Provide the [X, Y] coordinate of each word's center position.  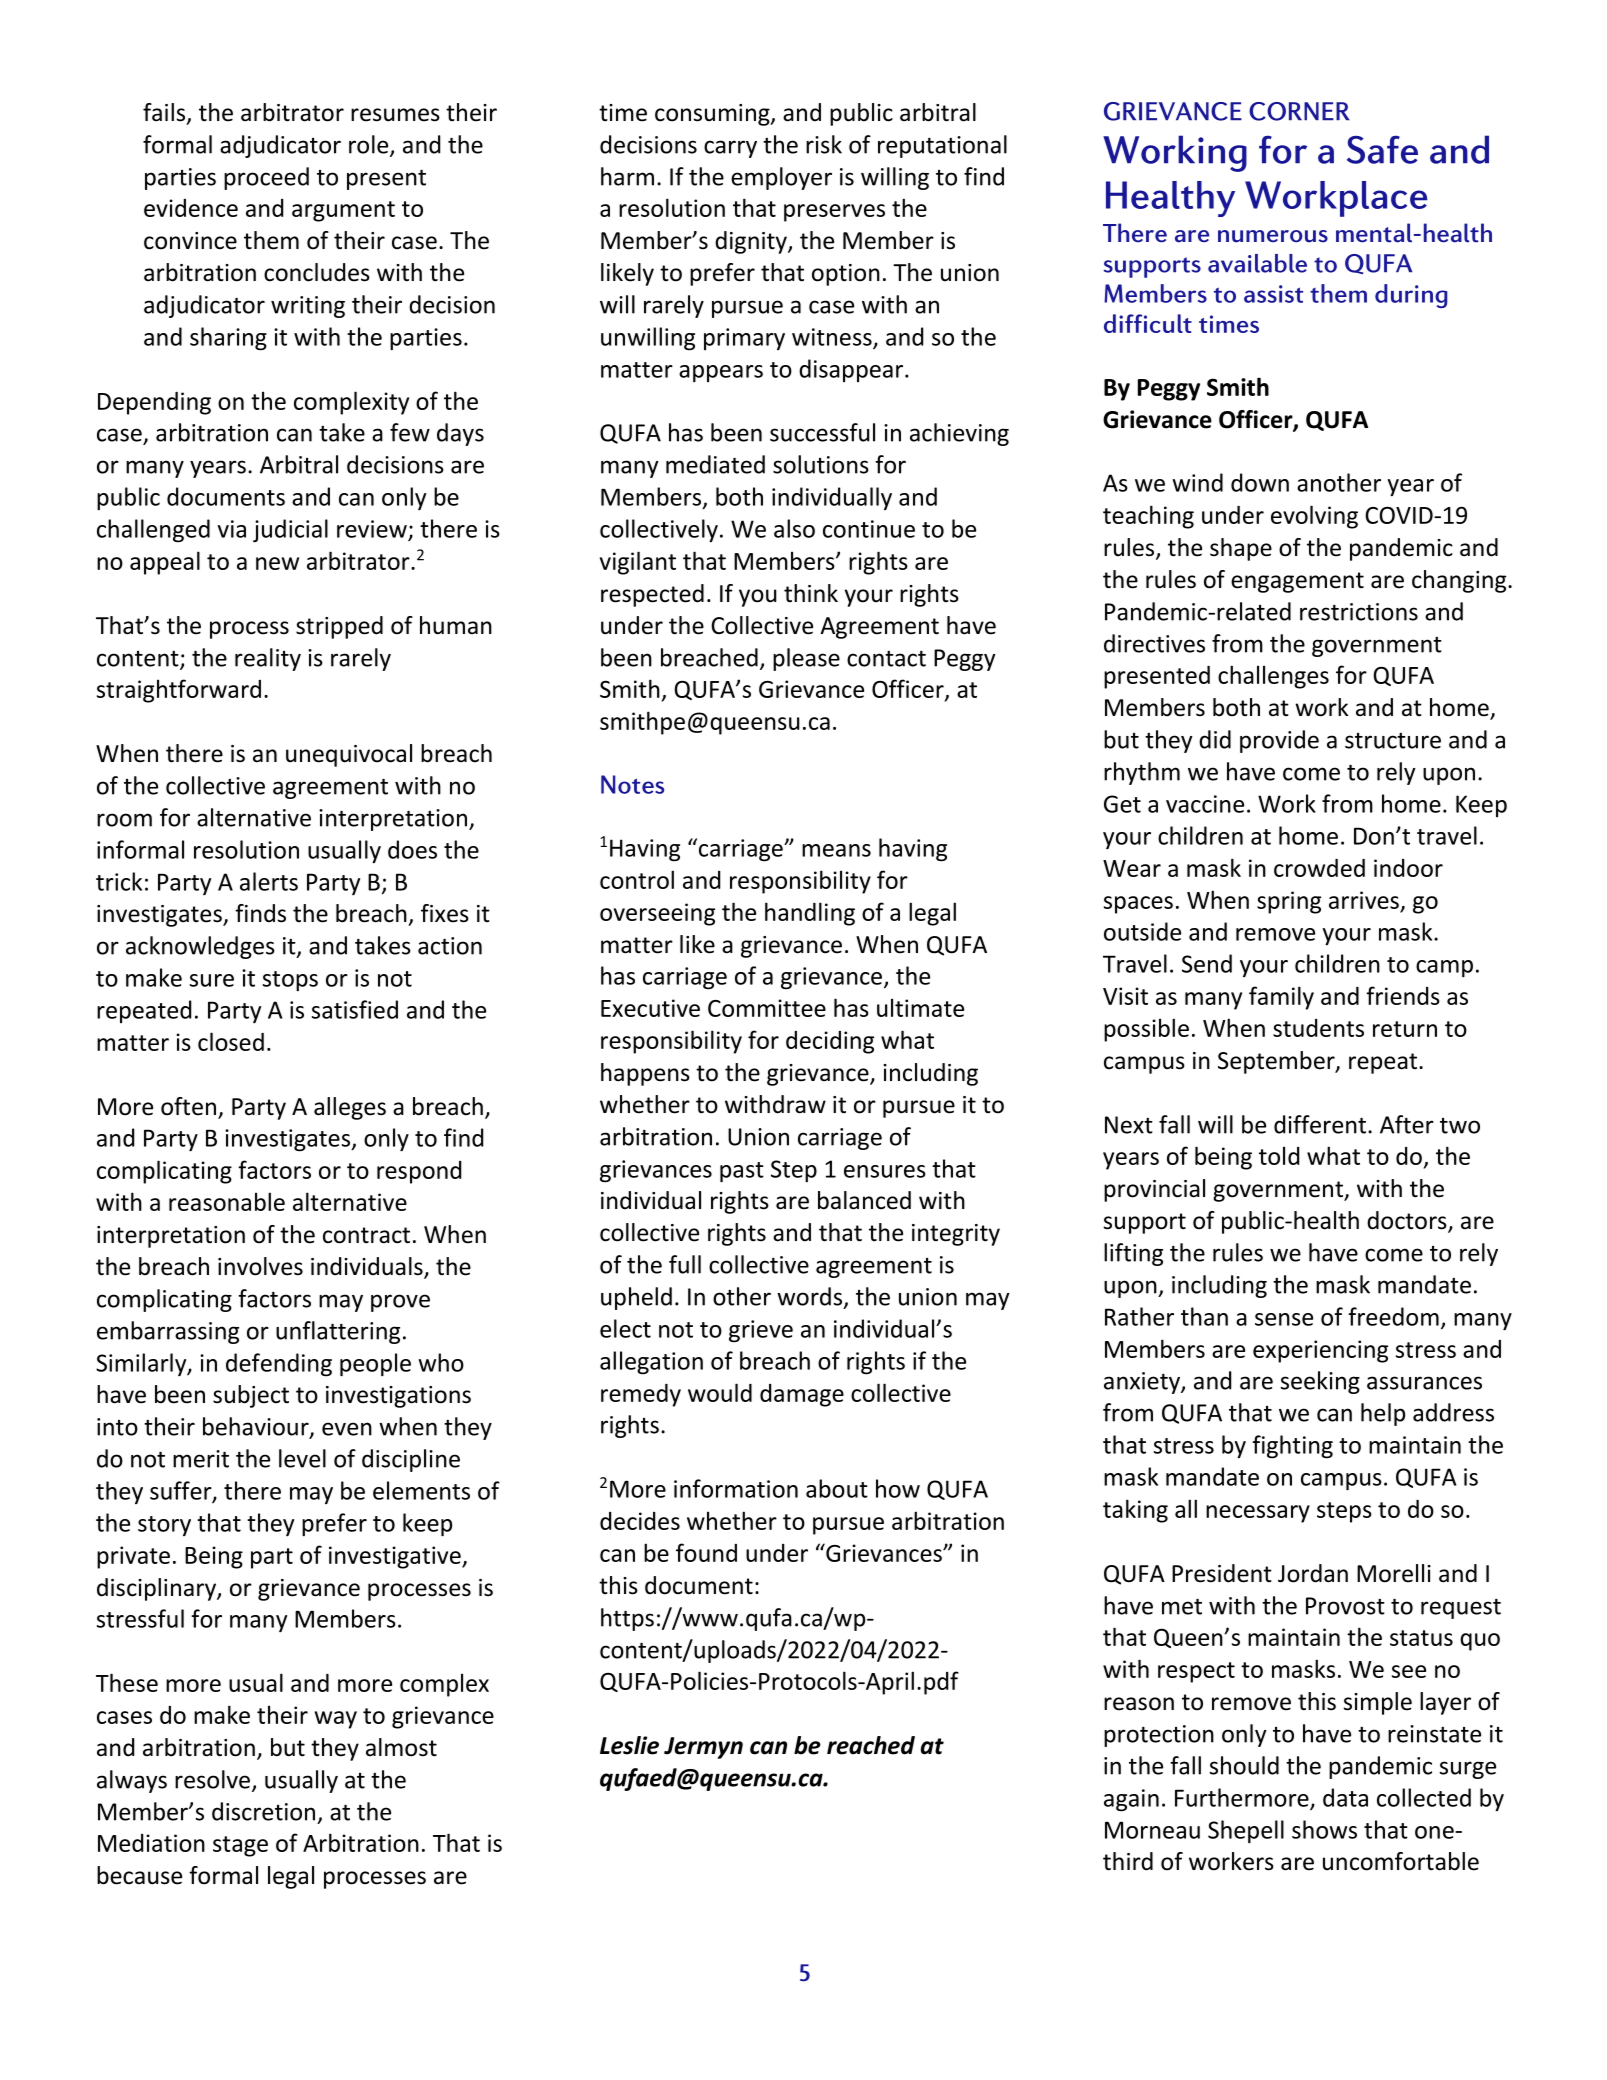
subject [251, 1396]
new [277, 563]
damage [802, 1395]
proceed [266, 178]
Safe [1382, 149]
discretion [263, 1811]
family [1281, 998]
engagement [1297, 582]
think [811, 593]
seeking [1320, 1382]
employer [781, 178]
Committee [767, 1008]
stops [290, 981]
